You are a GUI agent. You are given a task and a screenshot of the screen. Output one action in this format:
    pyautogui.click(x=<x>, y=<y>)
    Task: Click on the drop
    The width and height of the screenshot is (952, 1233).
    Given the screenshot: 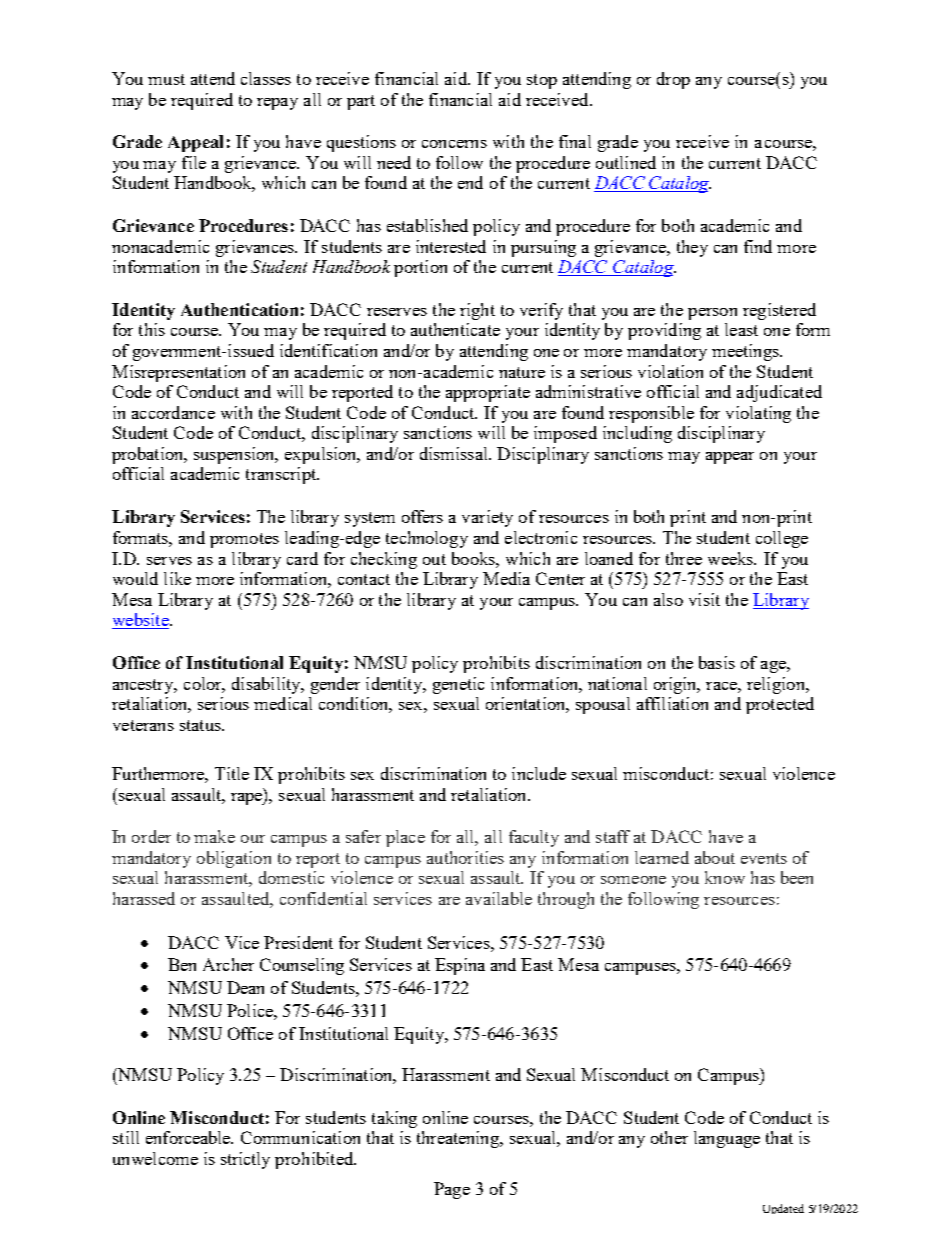 What is the action you would take?
    pyautogui.click(x=673, y=80)
